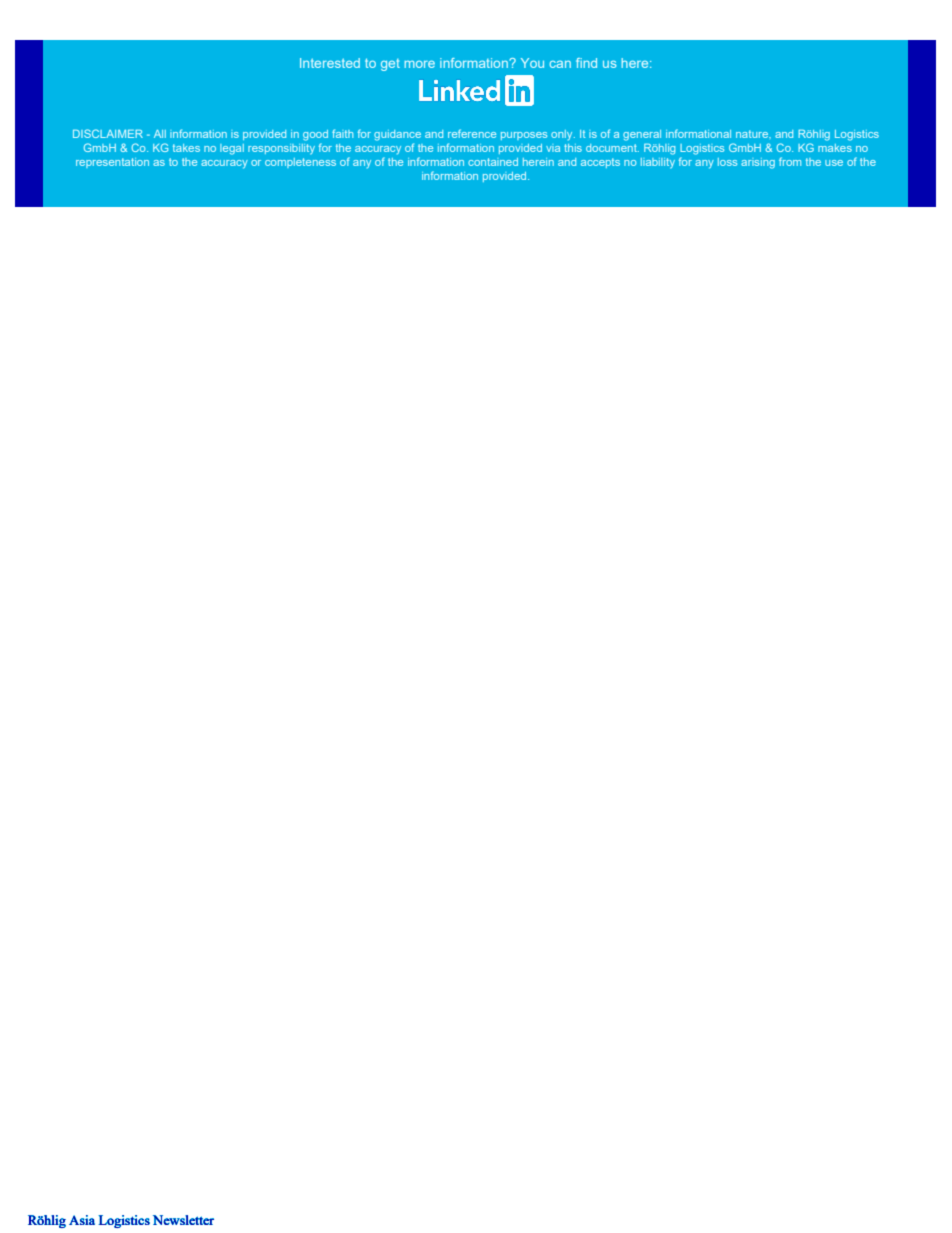 This screenshot has width=952, height=1233. Describe the element at coordinates (160, 134) in the screenshot. I see `All` at that location.
